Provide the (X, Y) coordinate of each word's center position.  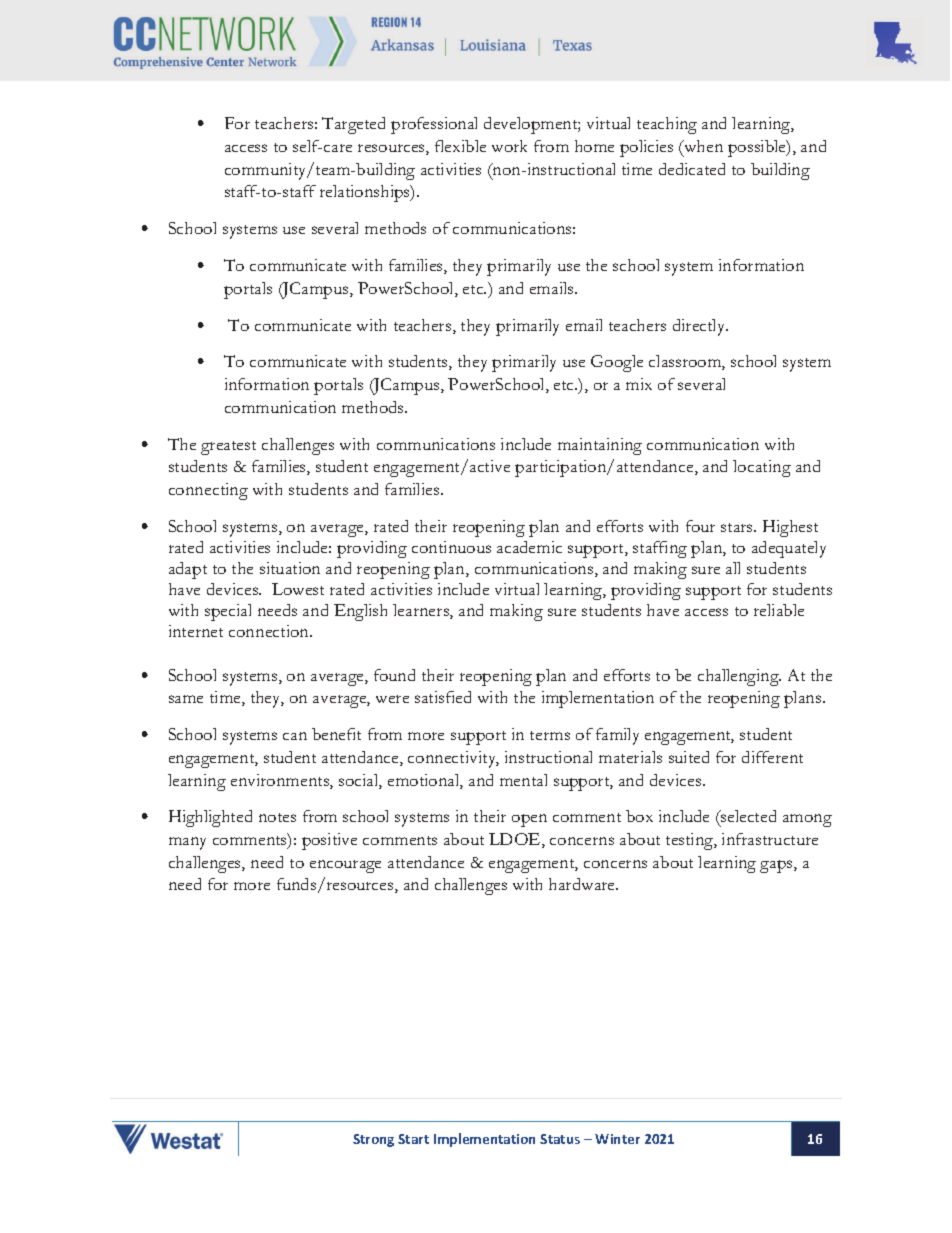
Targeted (353, 125)
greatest (228, 448)
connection (270, 631)
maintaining (600, 446)
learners (422, 611)
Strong (373, 1140)
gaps (777, 866)
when (702, 146)
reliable (779, 610)
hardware (583, 884)
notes (277, 817)
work (509, 146)
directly (700, 327)
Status (560, 1139)
